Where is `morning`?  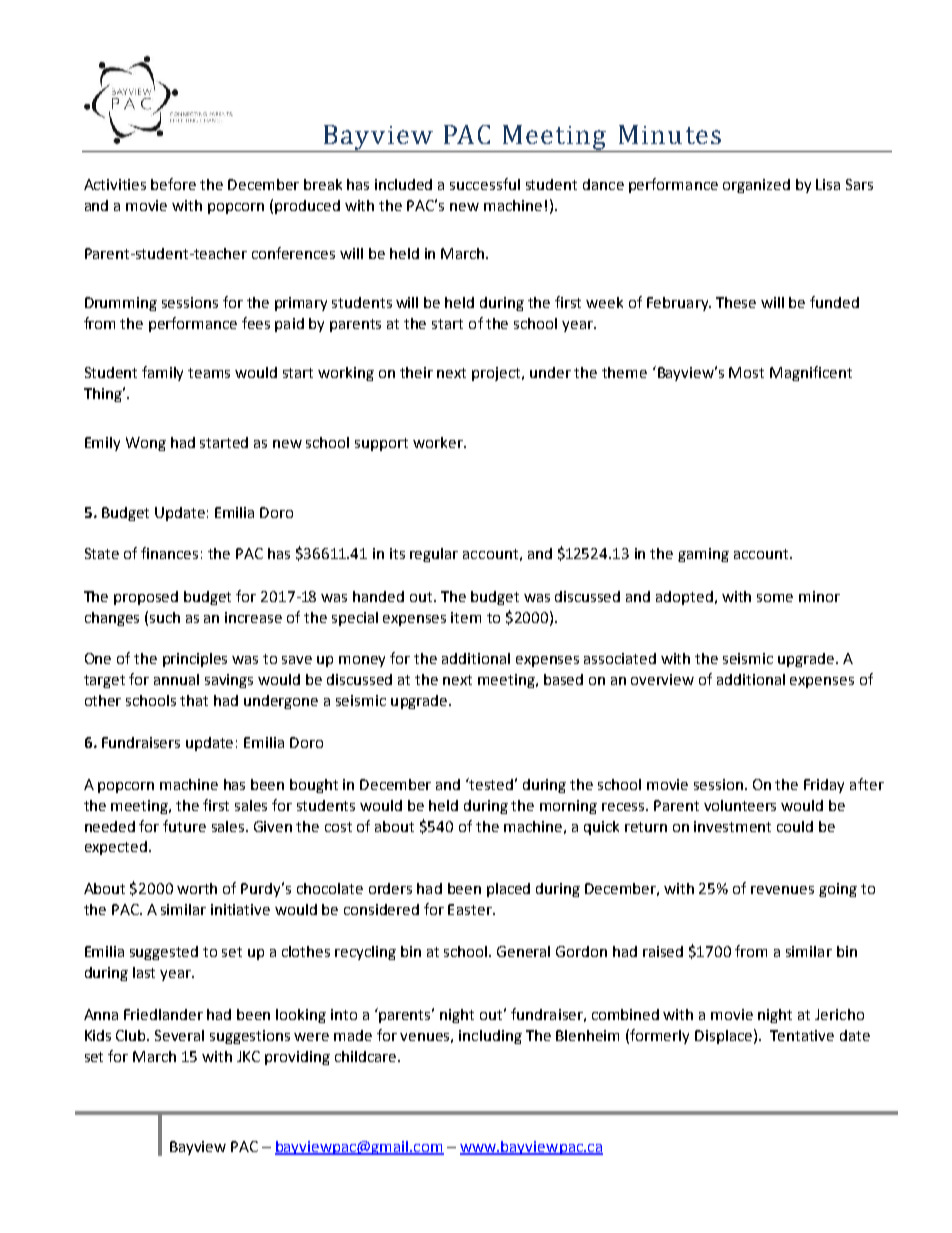
morning is located at coordinates (568, 807).
